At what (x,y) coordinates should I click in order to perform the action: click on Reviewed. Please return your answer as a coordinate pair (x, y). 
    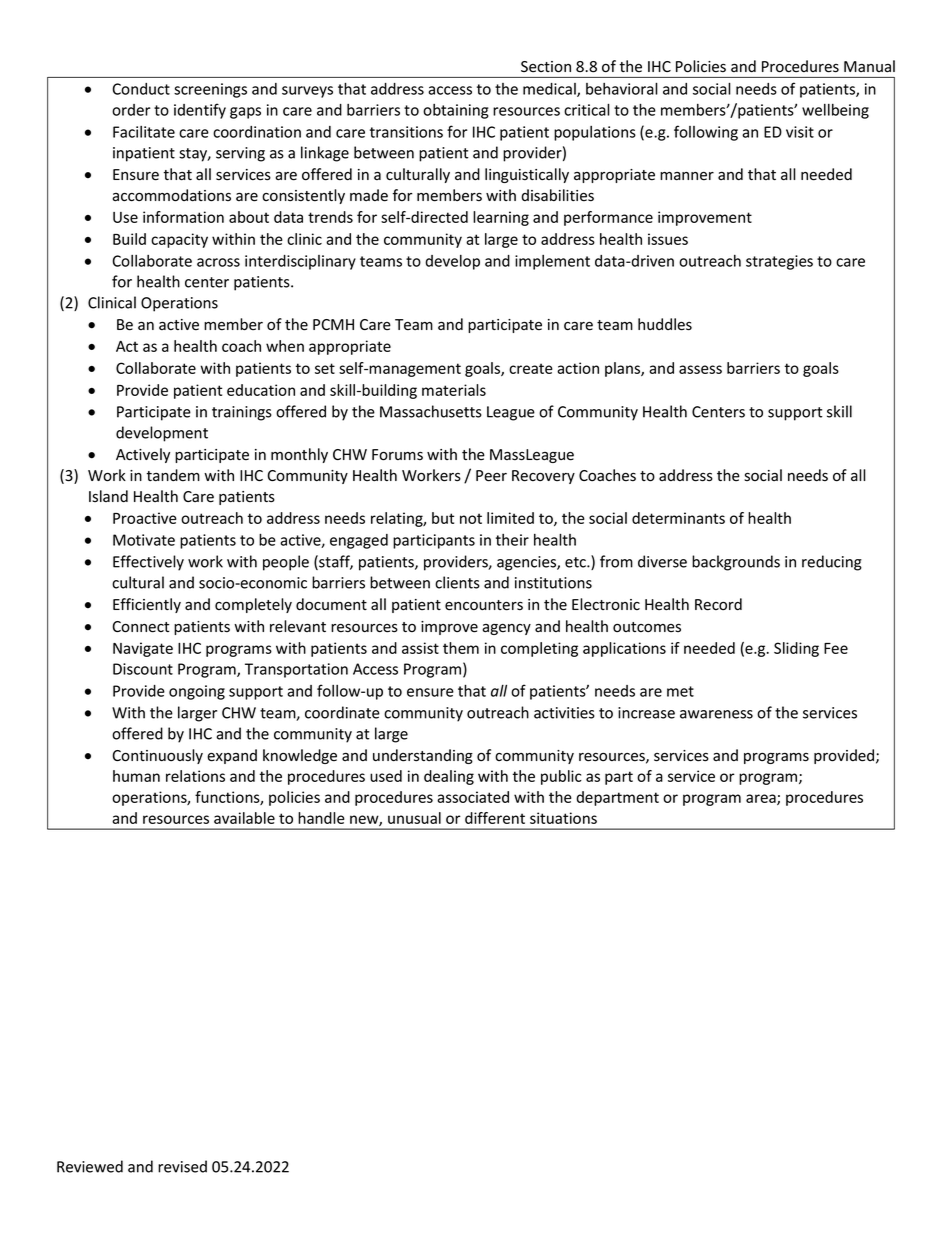
    Looking at the image, I should click on (90, 1166).
